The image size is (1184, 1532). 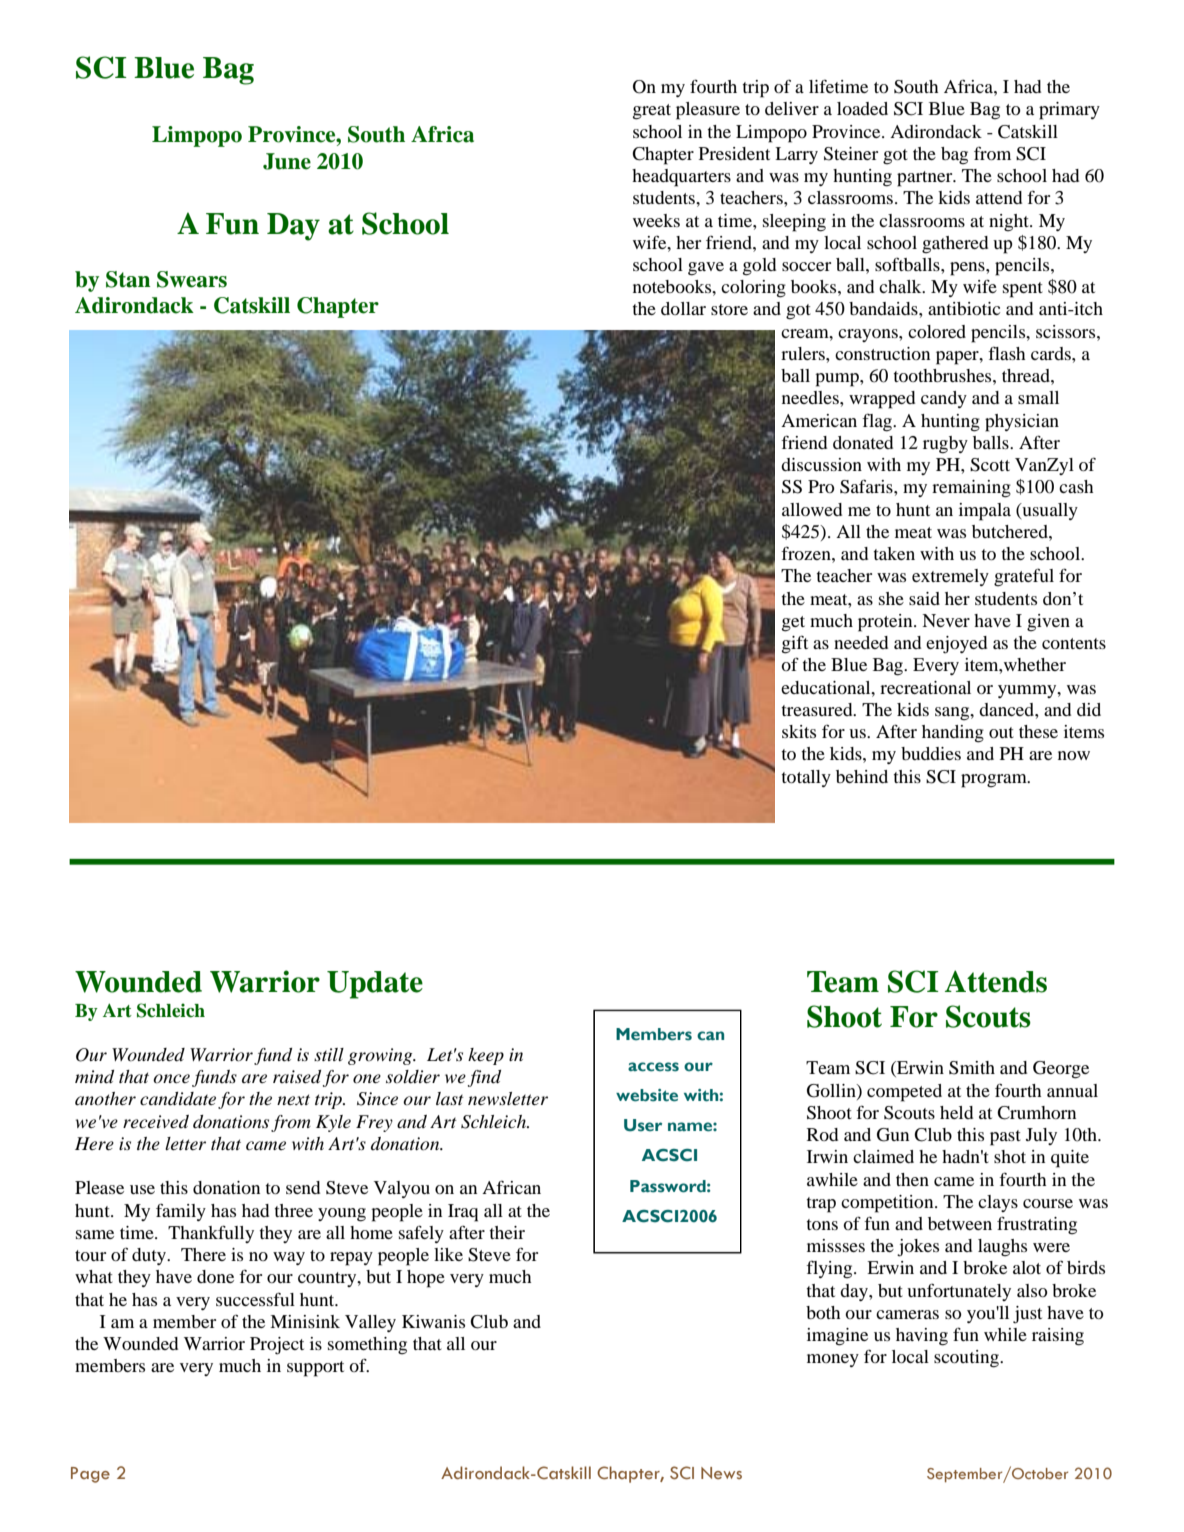 I want to click on Kiwanis, so click(x=433, y=1321).
